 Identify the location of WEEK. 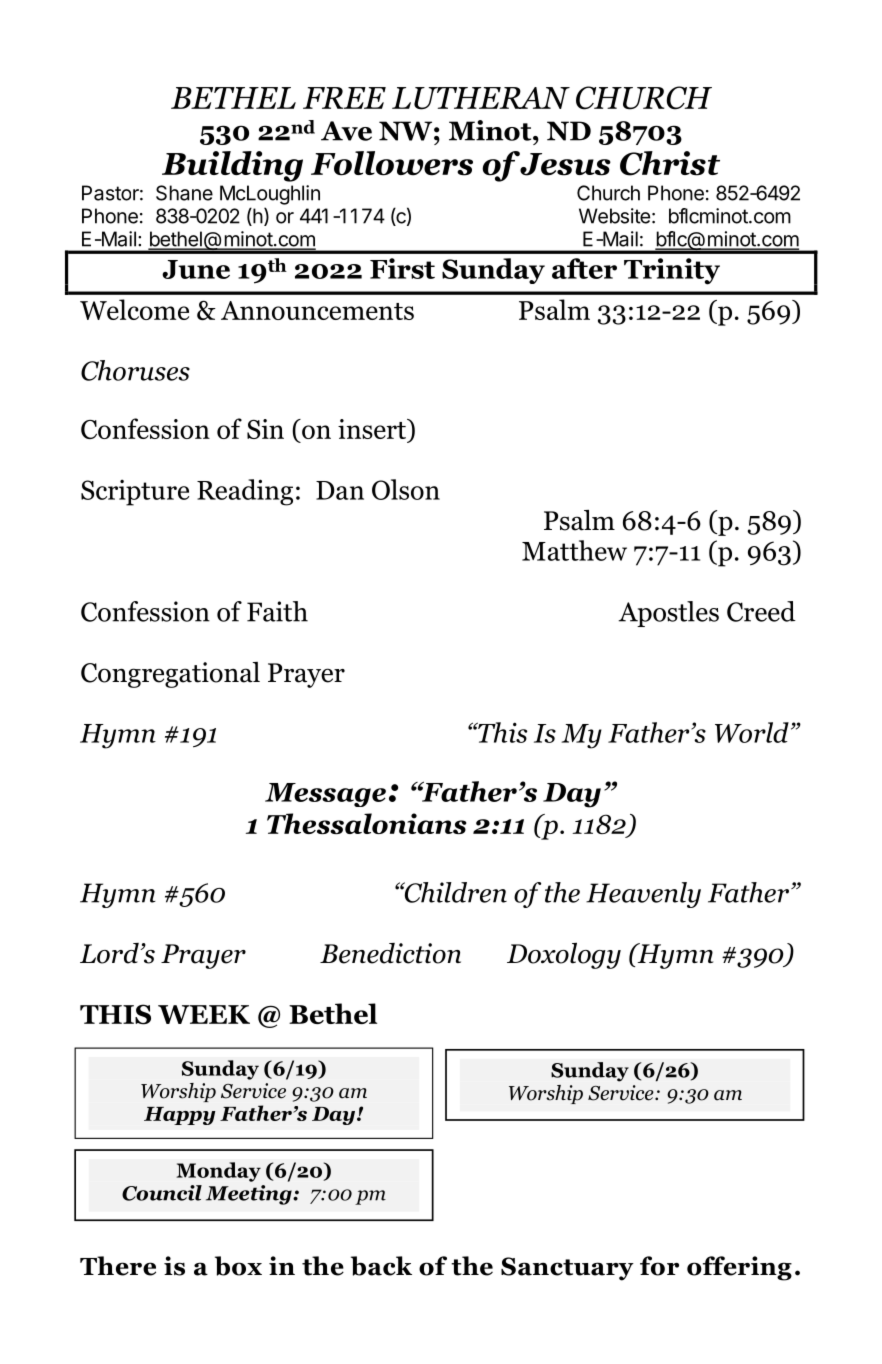
(204, 1014).
